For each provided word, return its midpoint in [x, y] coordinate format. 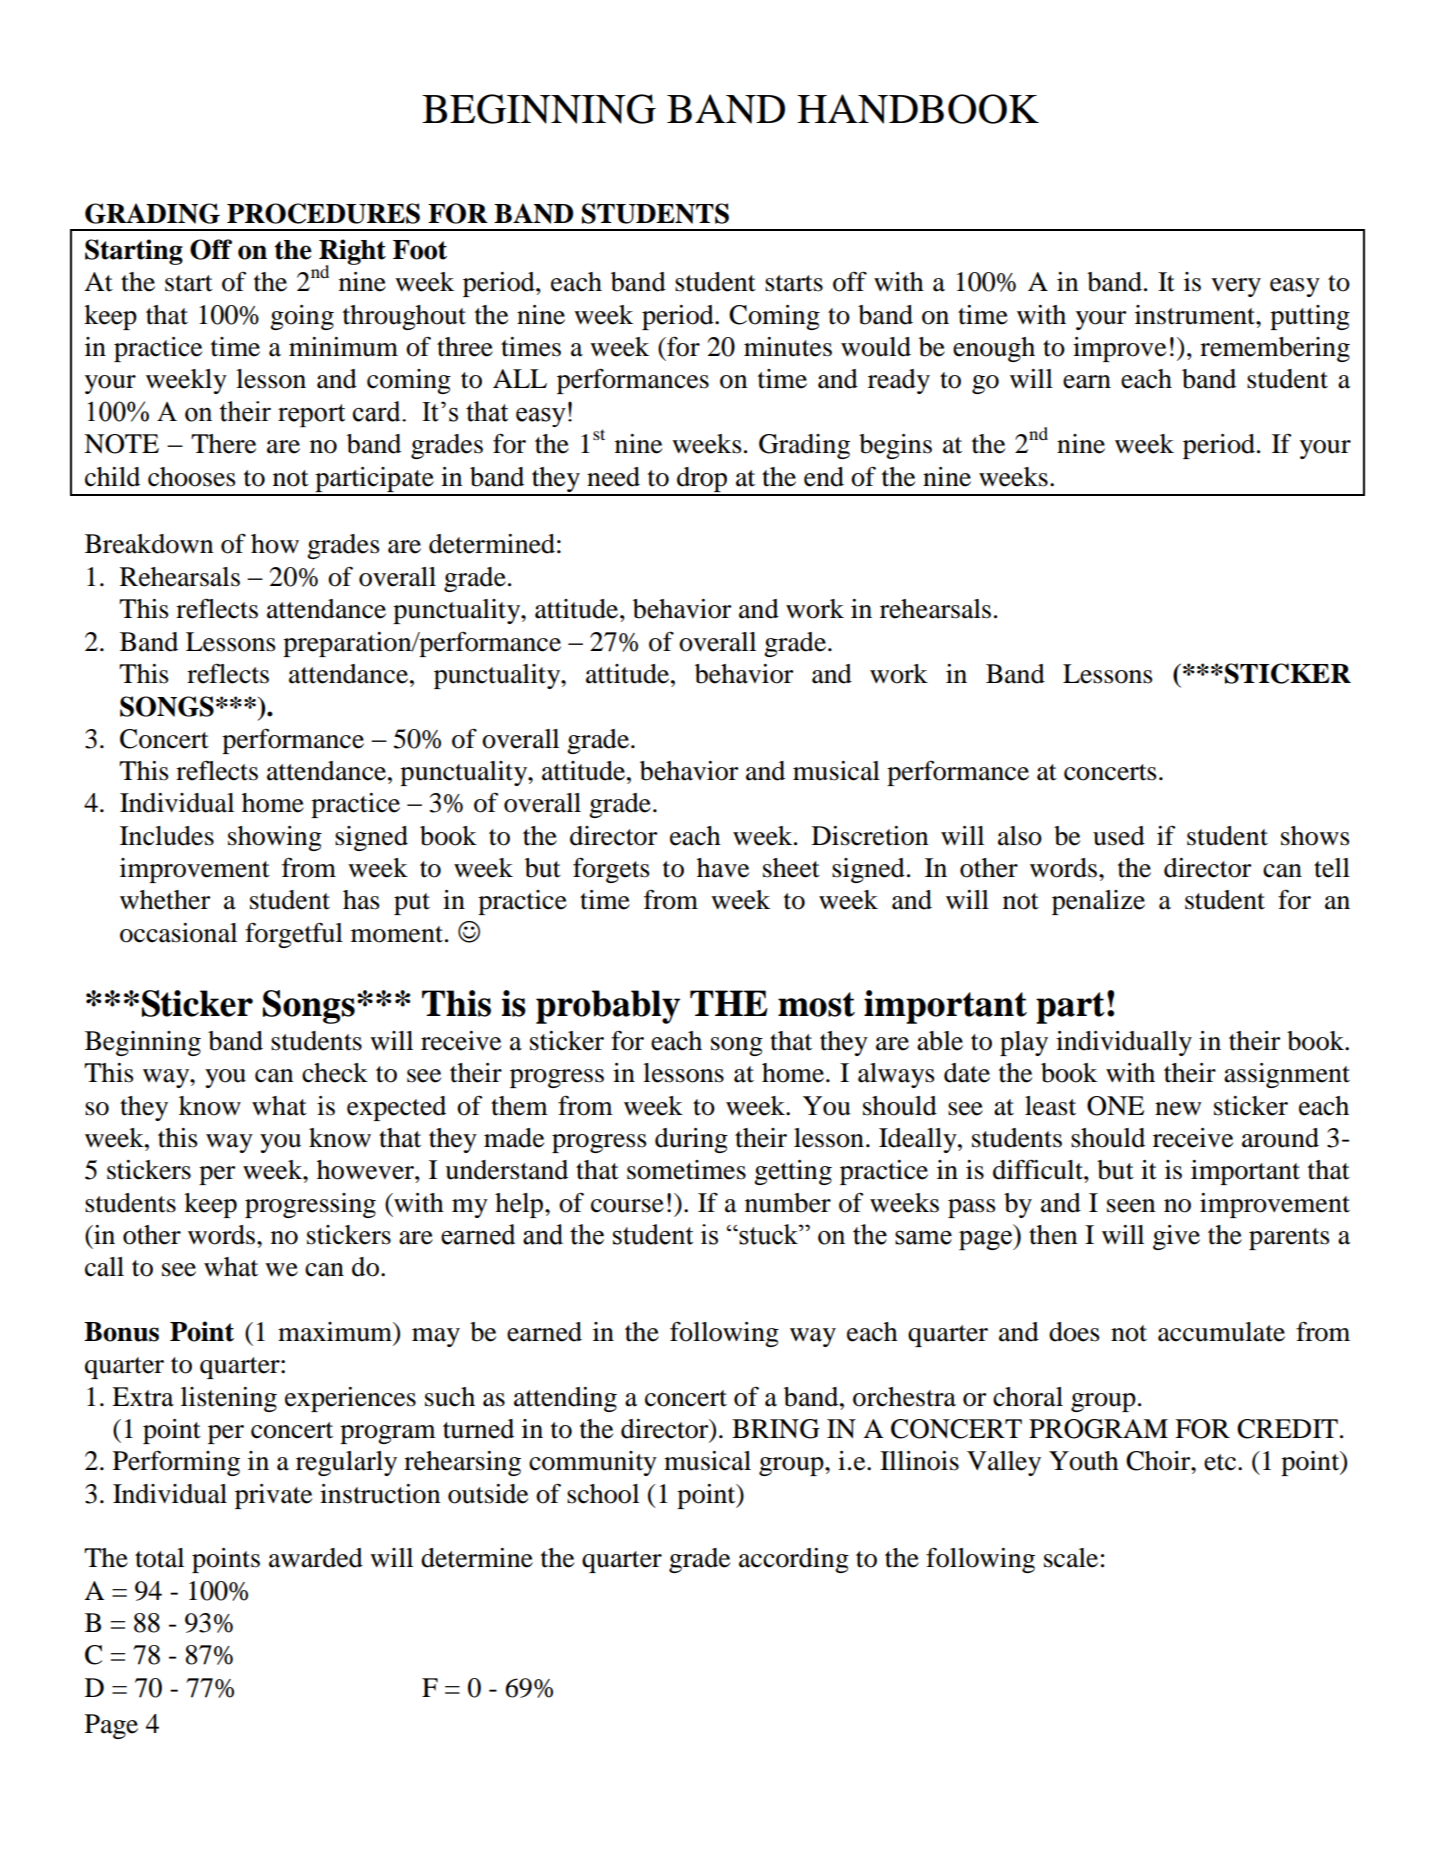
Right [352, 253]
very [1236, 287]
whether [165, 900]
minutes [788, 347]
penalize [1098, 902]
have [723, 868]
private [273, 1496]
